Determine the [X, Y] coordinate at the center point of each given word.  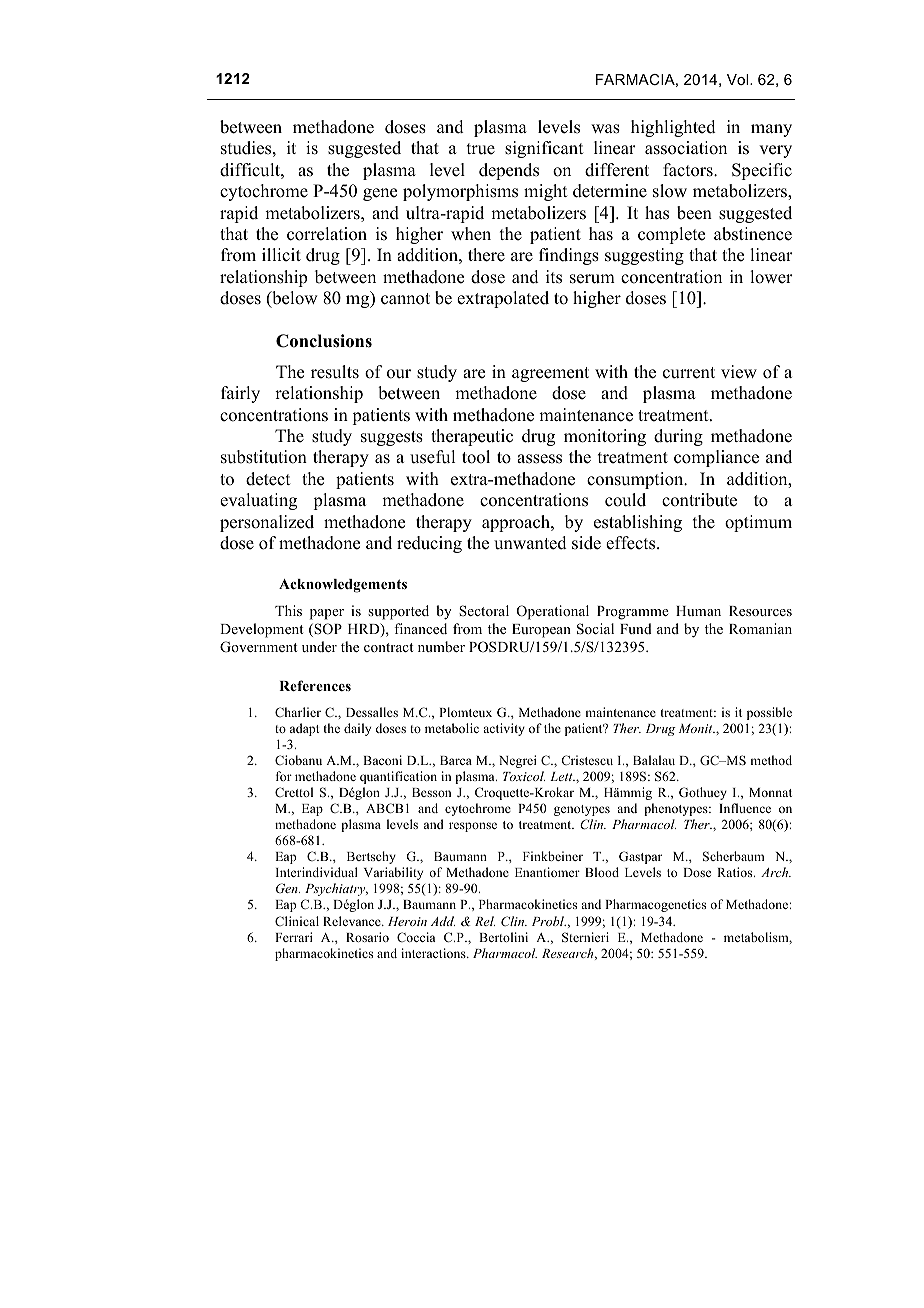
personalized [267, 523]
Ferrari [294, 937]
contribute [699, 500]
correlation [327, 234]
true [481, 149]
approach [517, 523]
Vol [739, 79]
